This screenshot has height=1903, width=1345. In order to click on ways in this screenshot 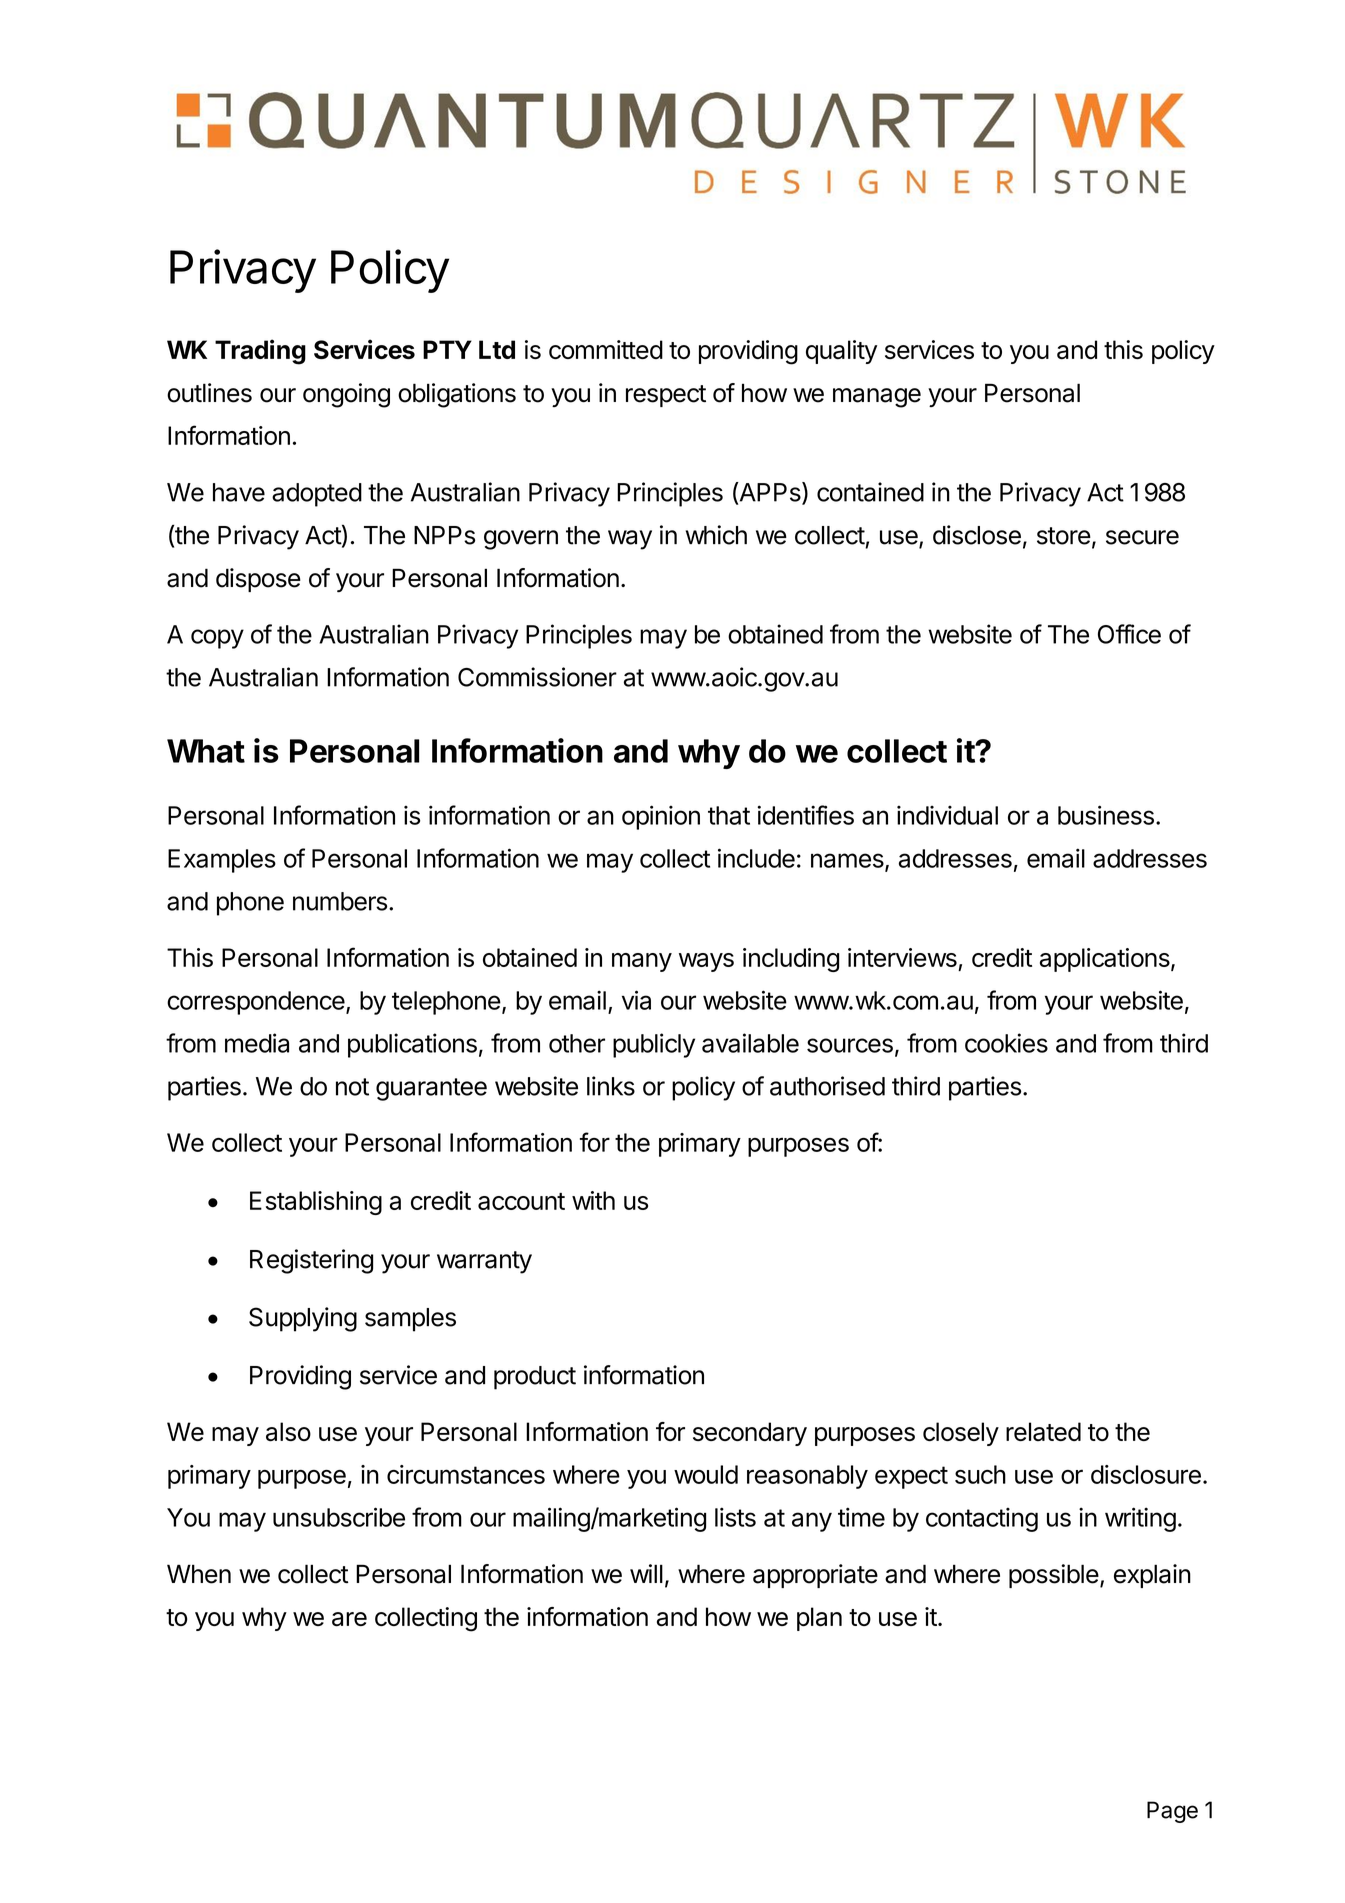, I will do `click(706, 962)`.
